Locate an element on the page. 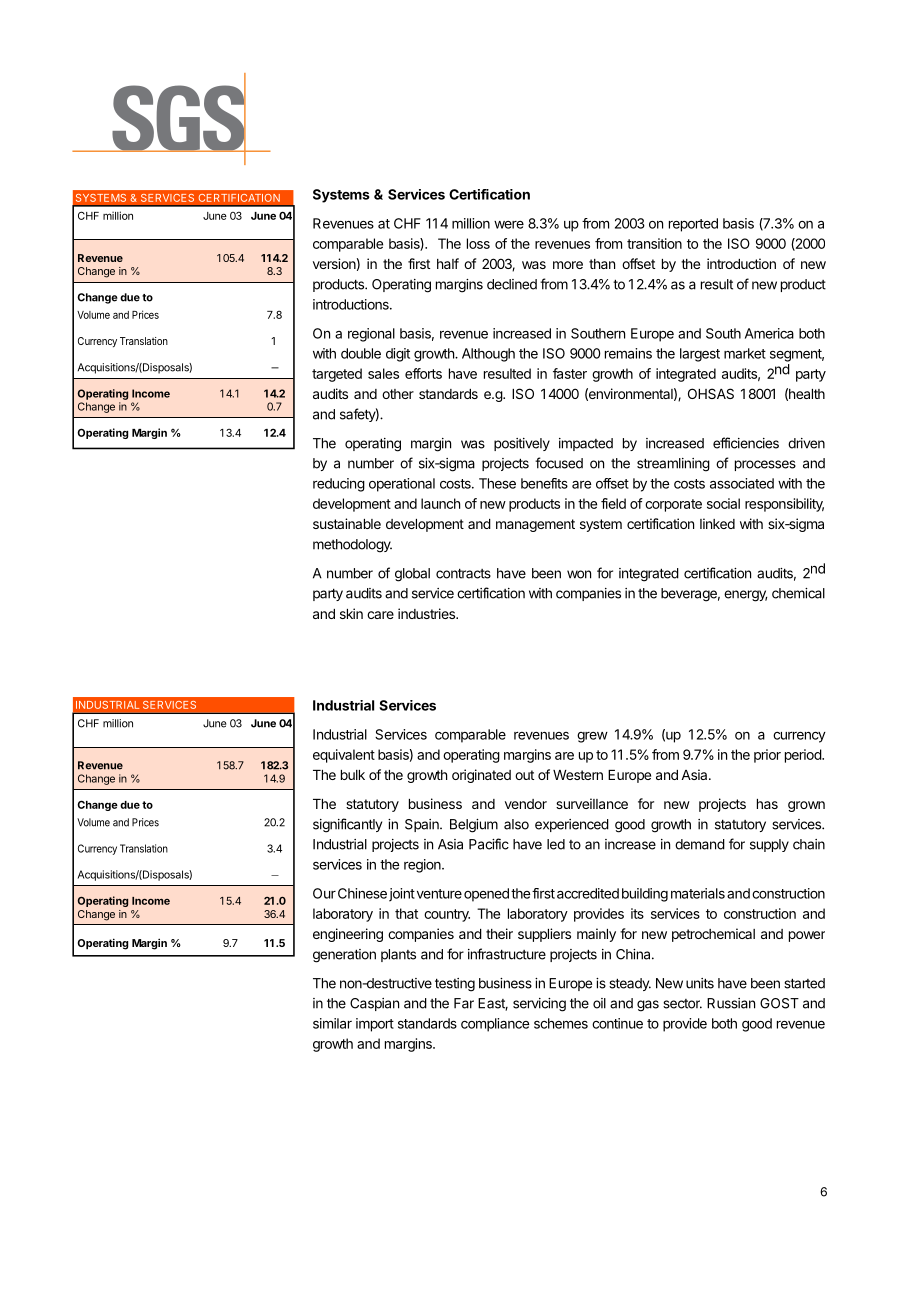 The width and height of the document is (924, 1308). more is located at coordinates (568, 265).
